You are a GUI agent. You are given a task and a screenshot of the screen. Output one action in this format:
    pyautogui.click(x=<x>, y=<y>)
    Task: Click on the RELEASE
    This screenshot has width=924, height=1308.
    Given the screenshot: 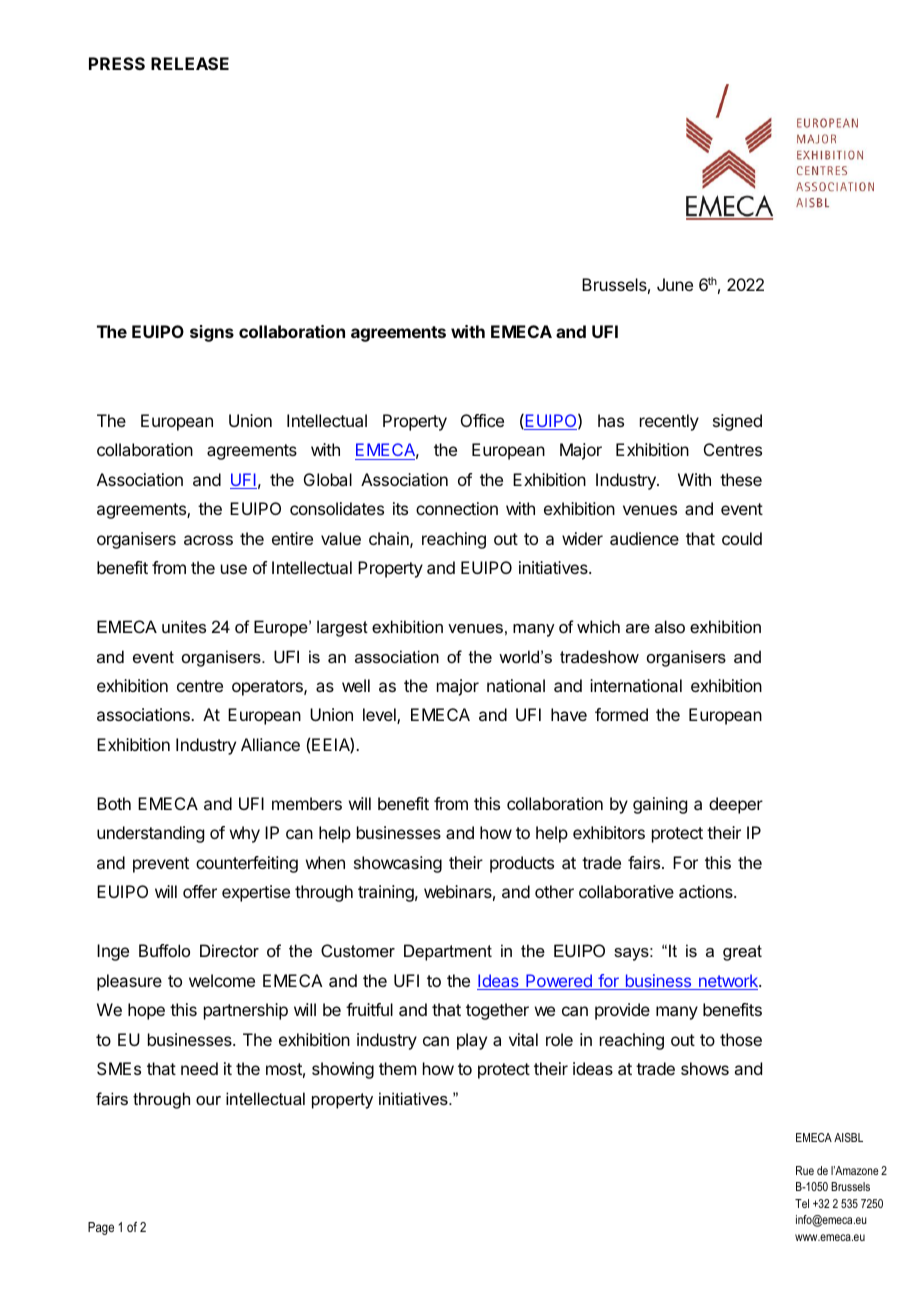 What is the action you would take?
    pyautogui.click(x=190, y=63)
